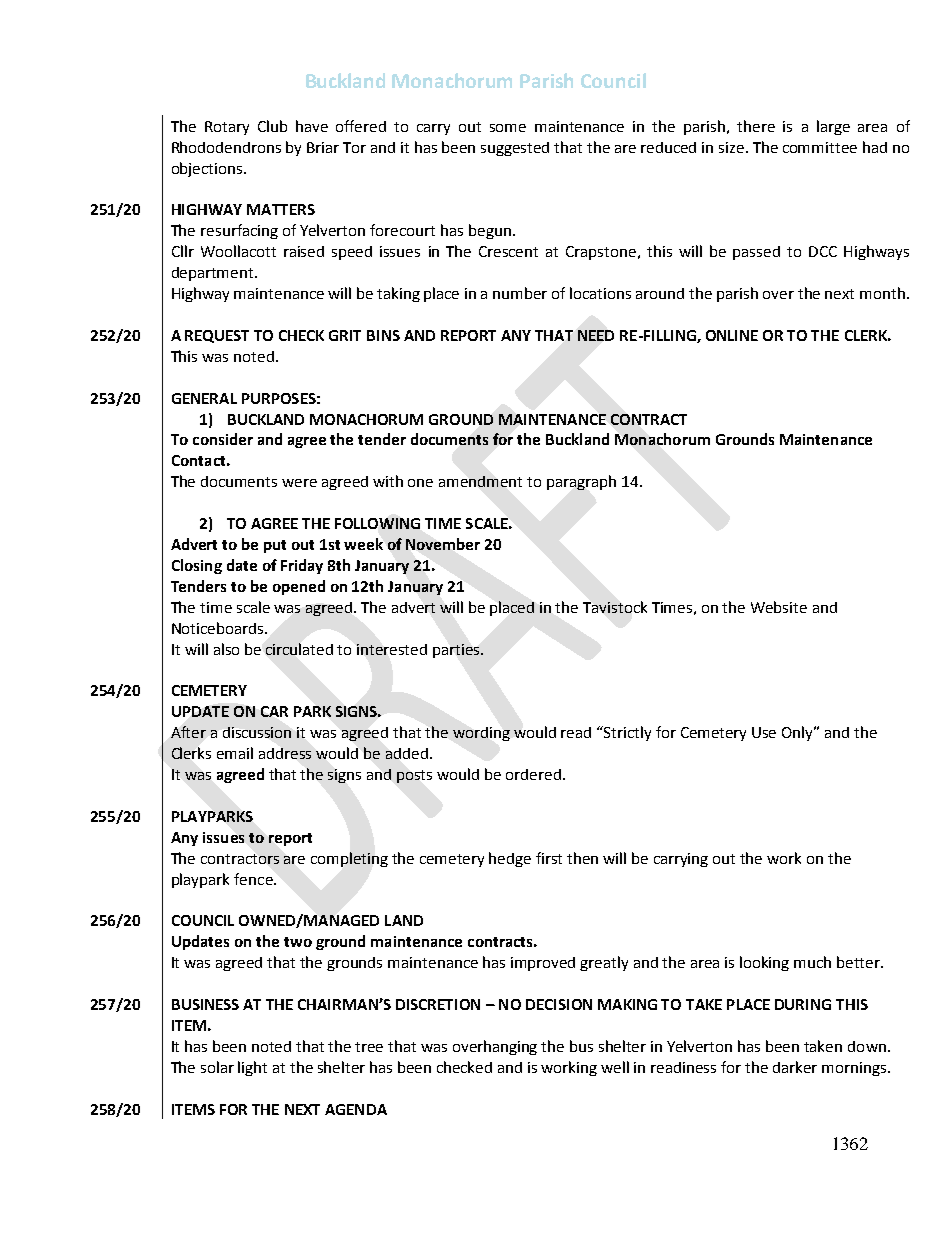 The image size is (952, 1233). Describe the element at coordinates (549, 858) in the document. I see `first` at that location.
